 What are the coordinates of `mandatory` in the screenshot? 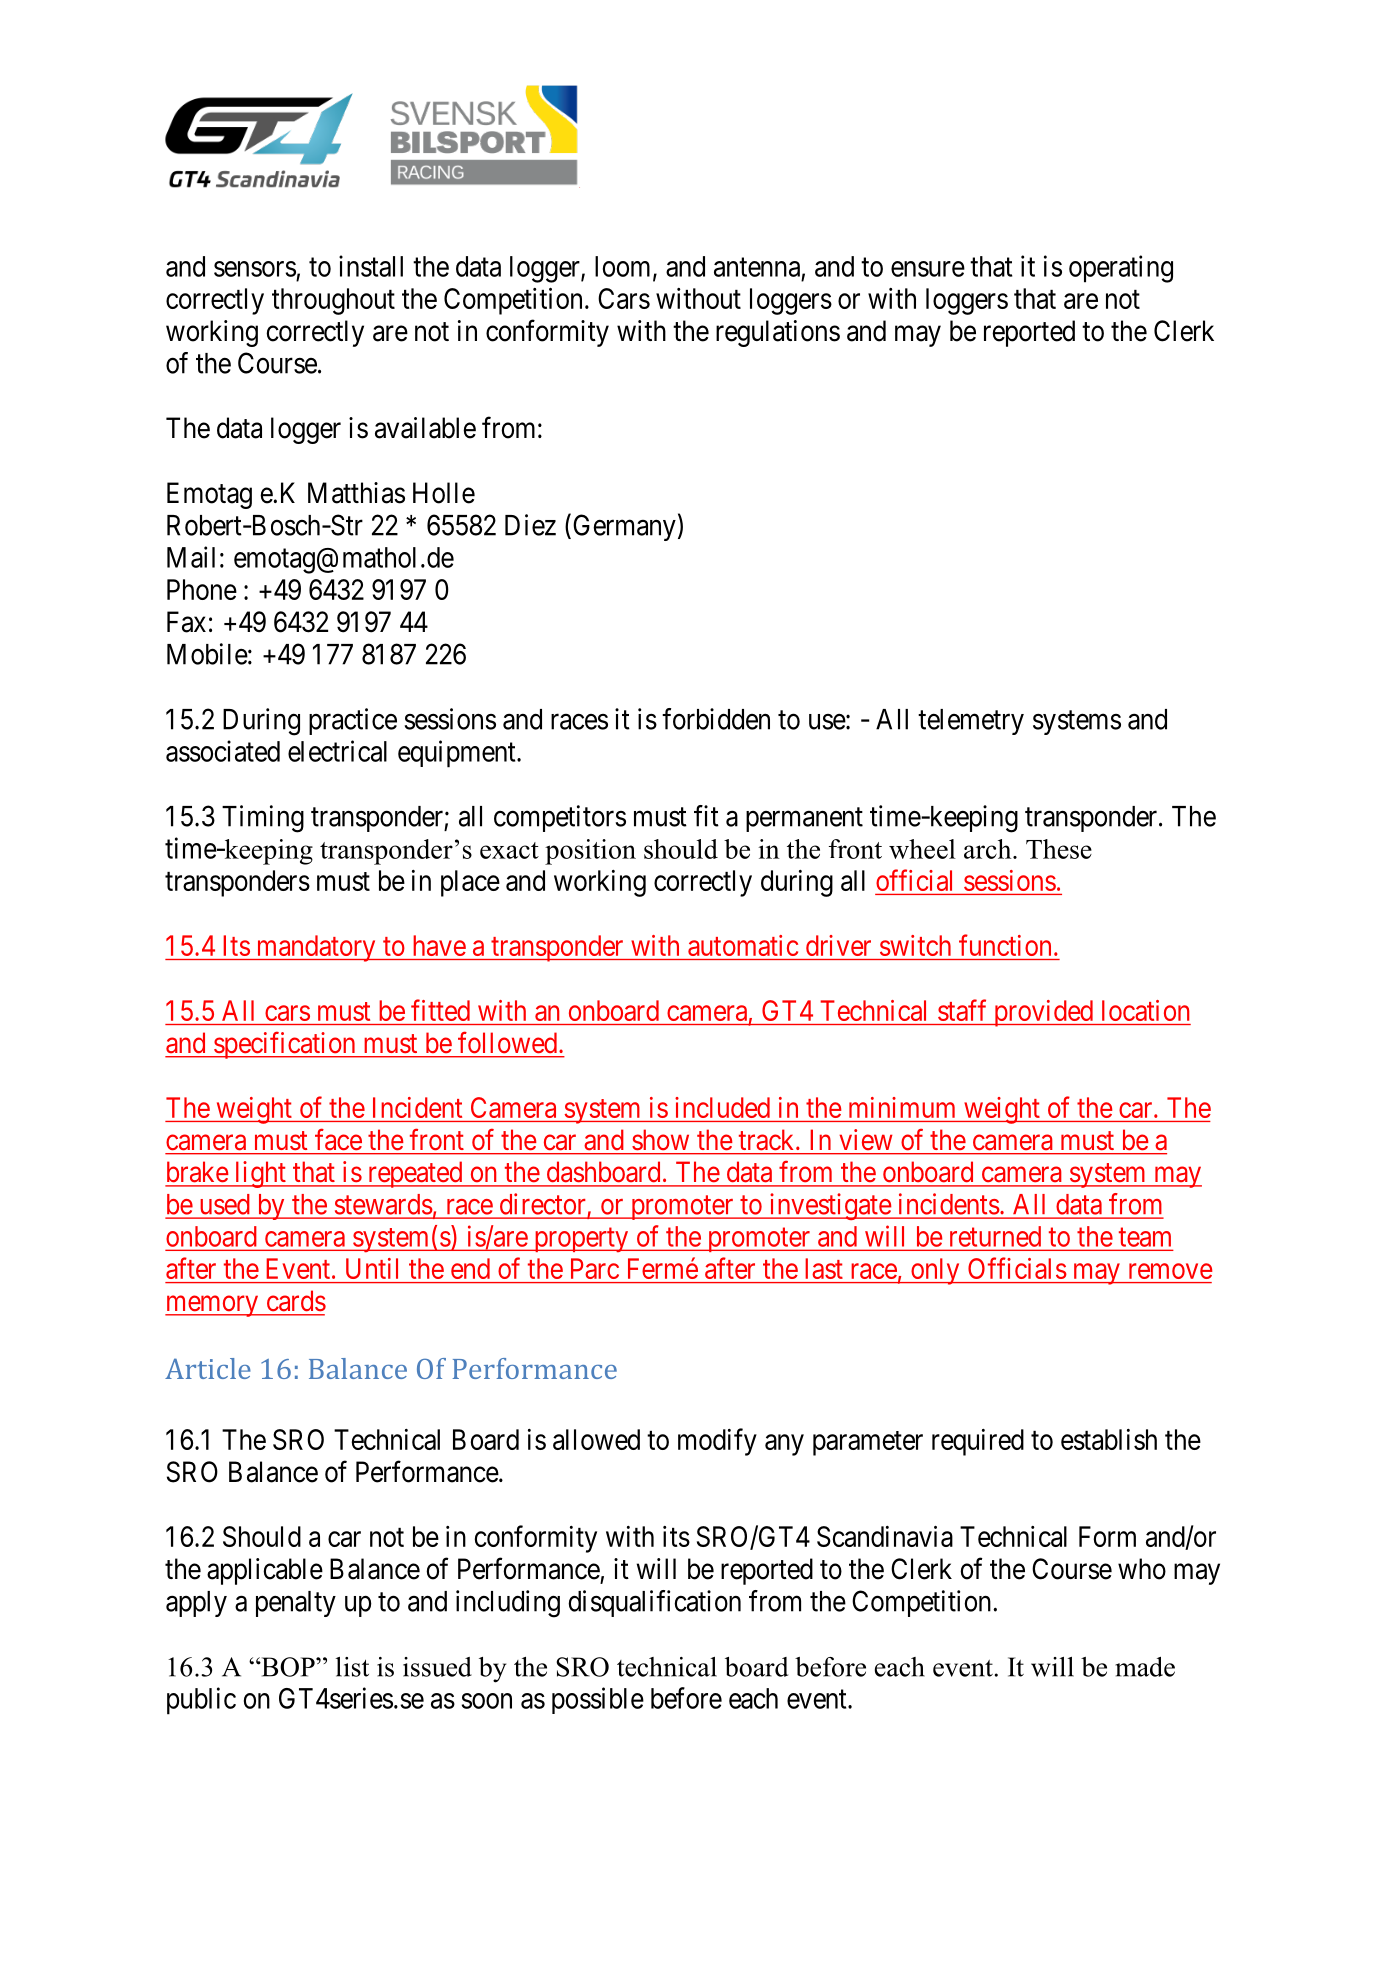 It's located at (316, 948).
